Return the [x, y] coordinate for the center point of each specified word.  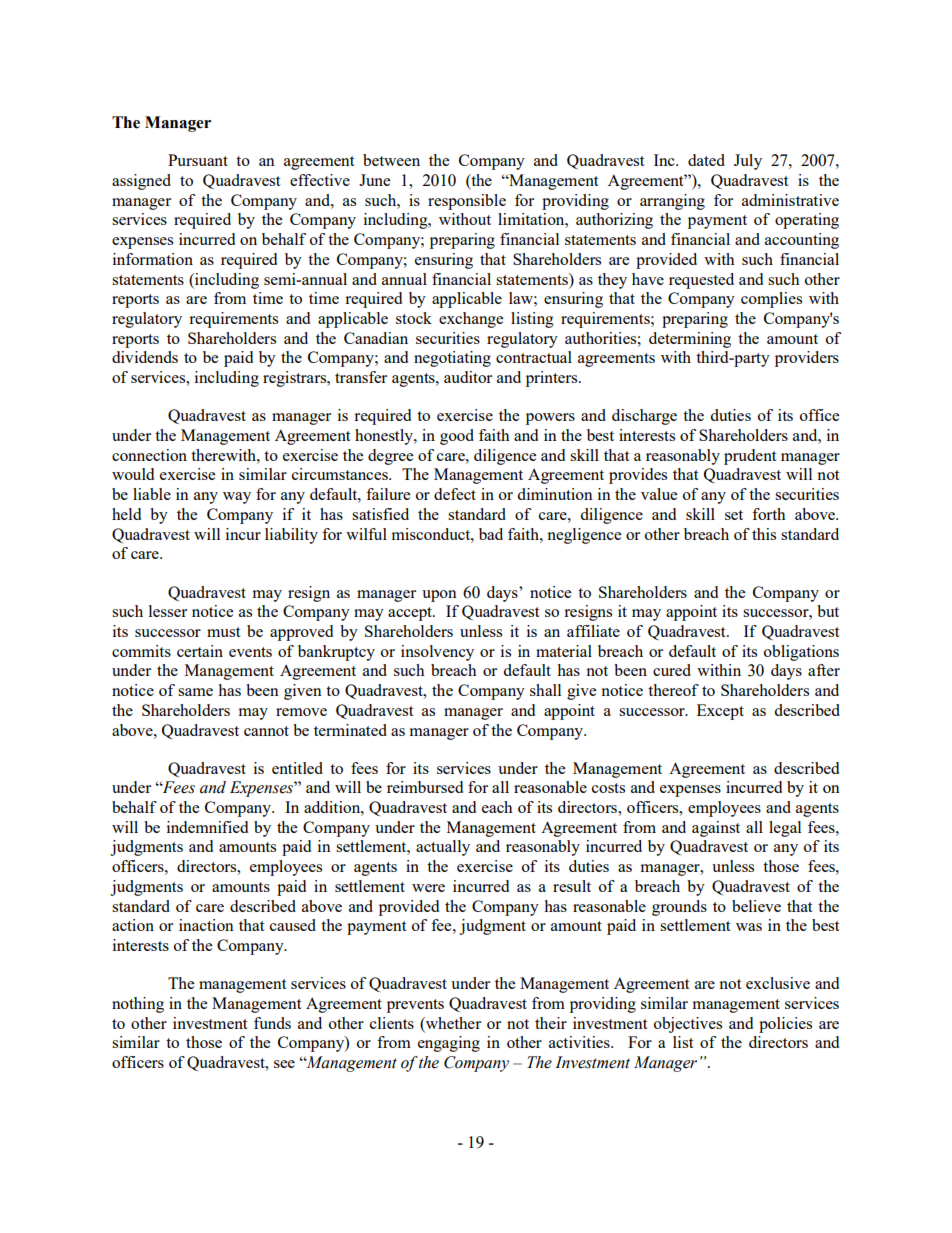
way [237, 498]
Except [720, 712]
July [748, 162]
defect [455, 494]
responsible [467, 202]
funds [272, 1023]
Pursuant [198, 160]
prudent [750, 457]
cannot [266, 731]
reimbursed [425, 787]
